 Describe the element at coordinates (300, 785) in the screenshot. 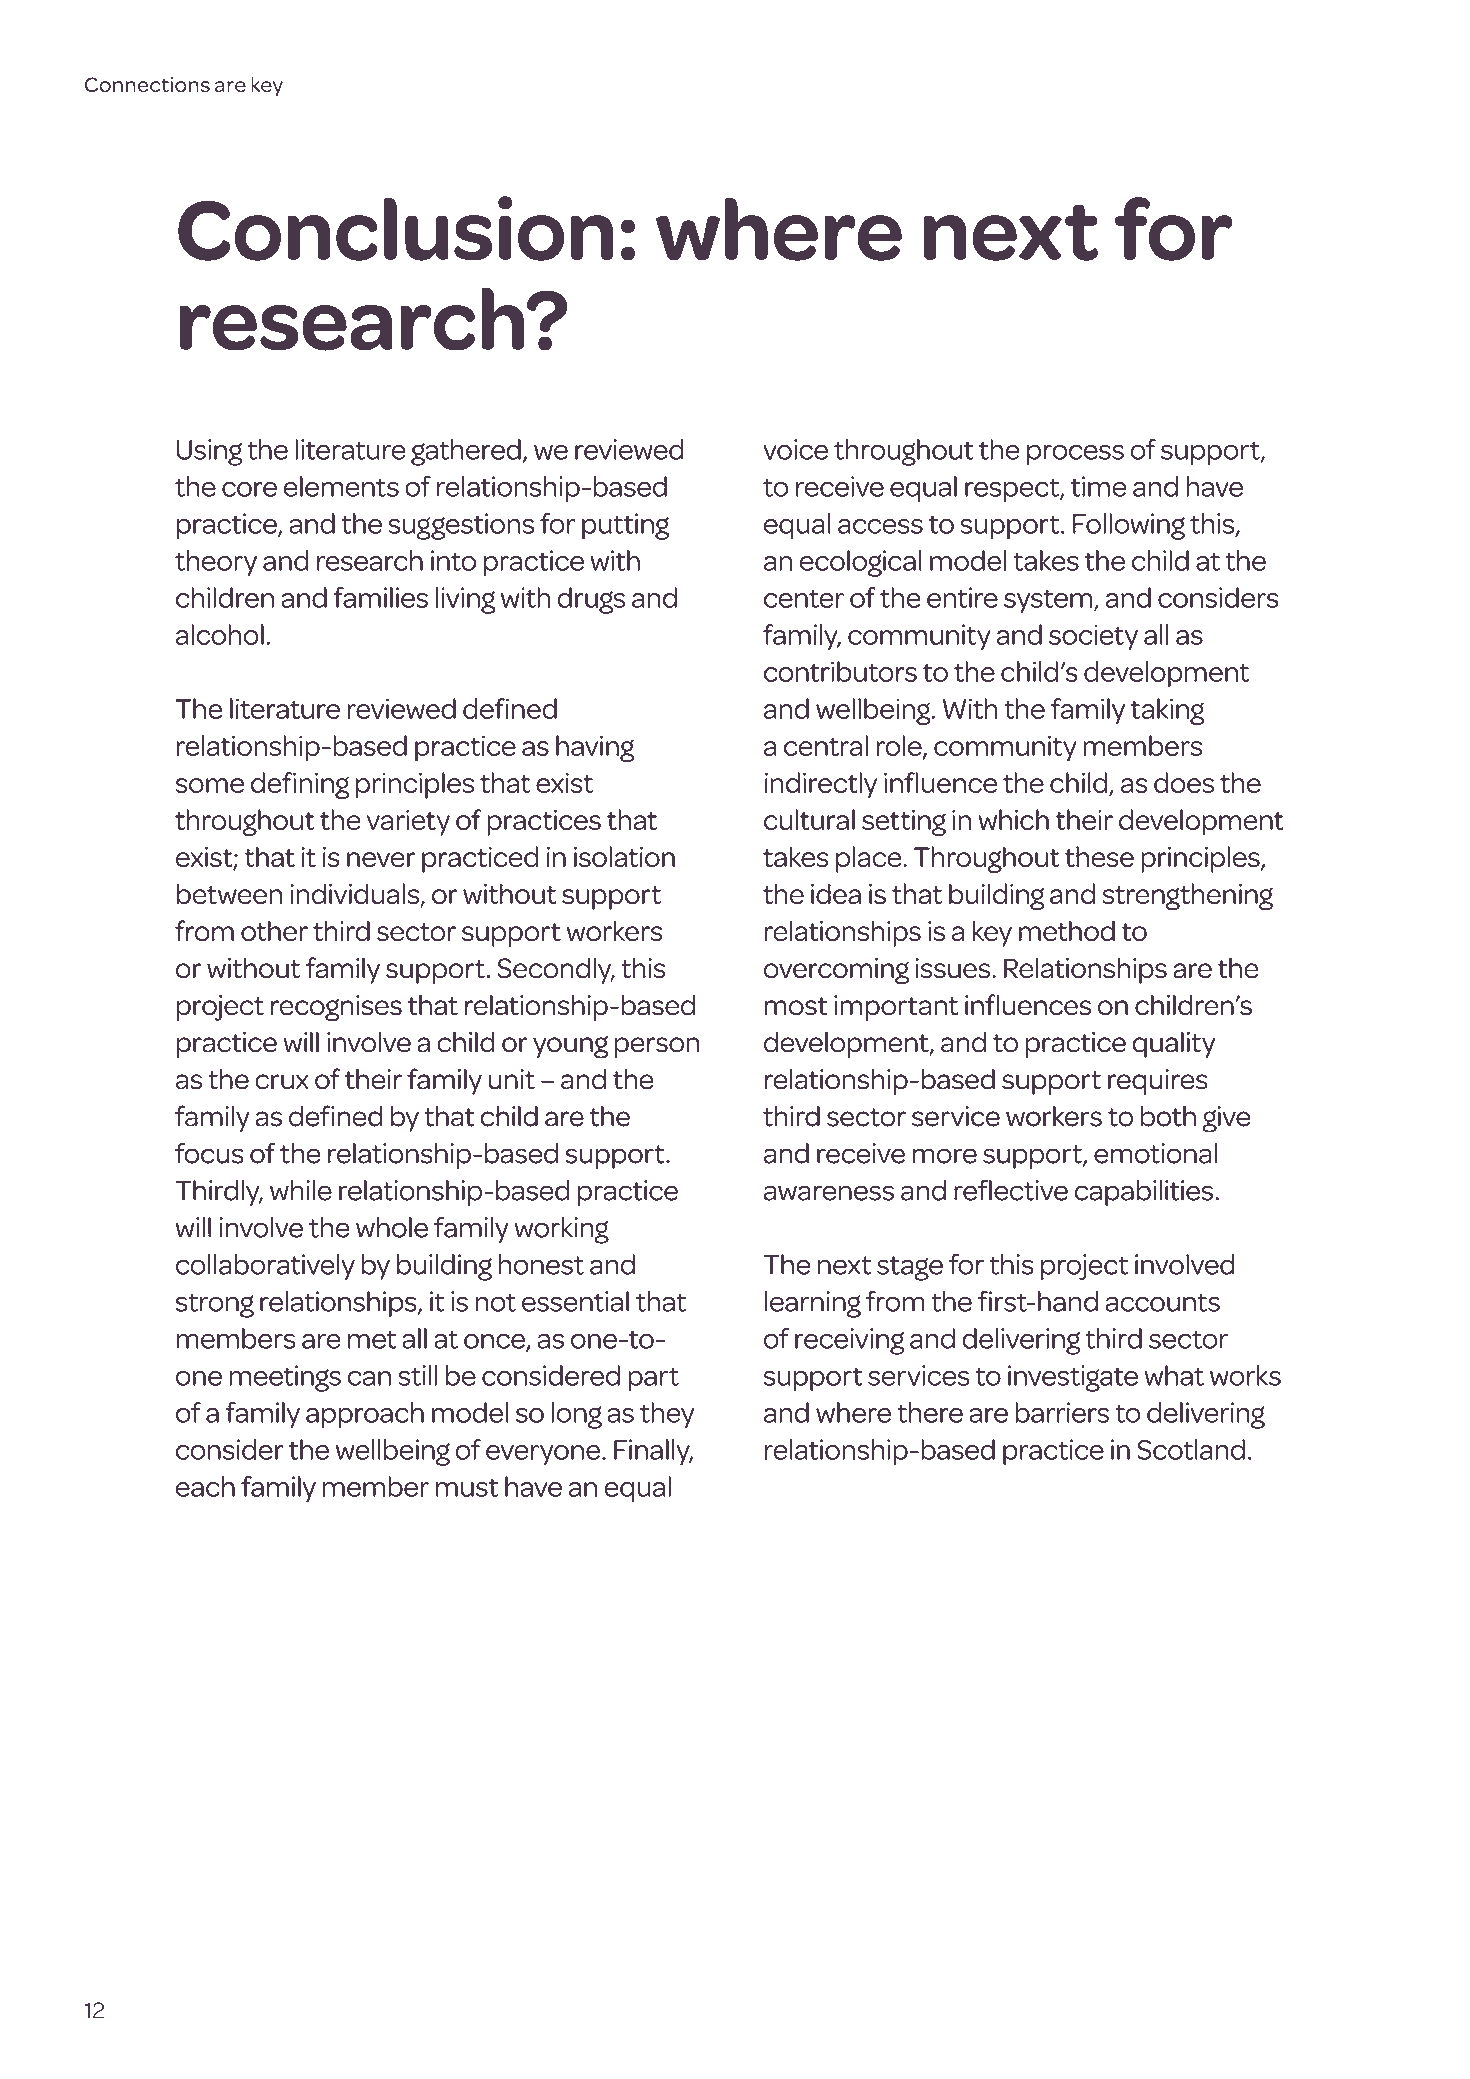

I see `defining` at that location.
